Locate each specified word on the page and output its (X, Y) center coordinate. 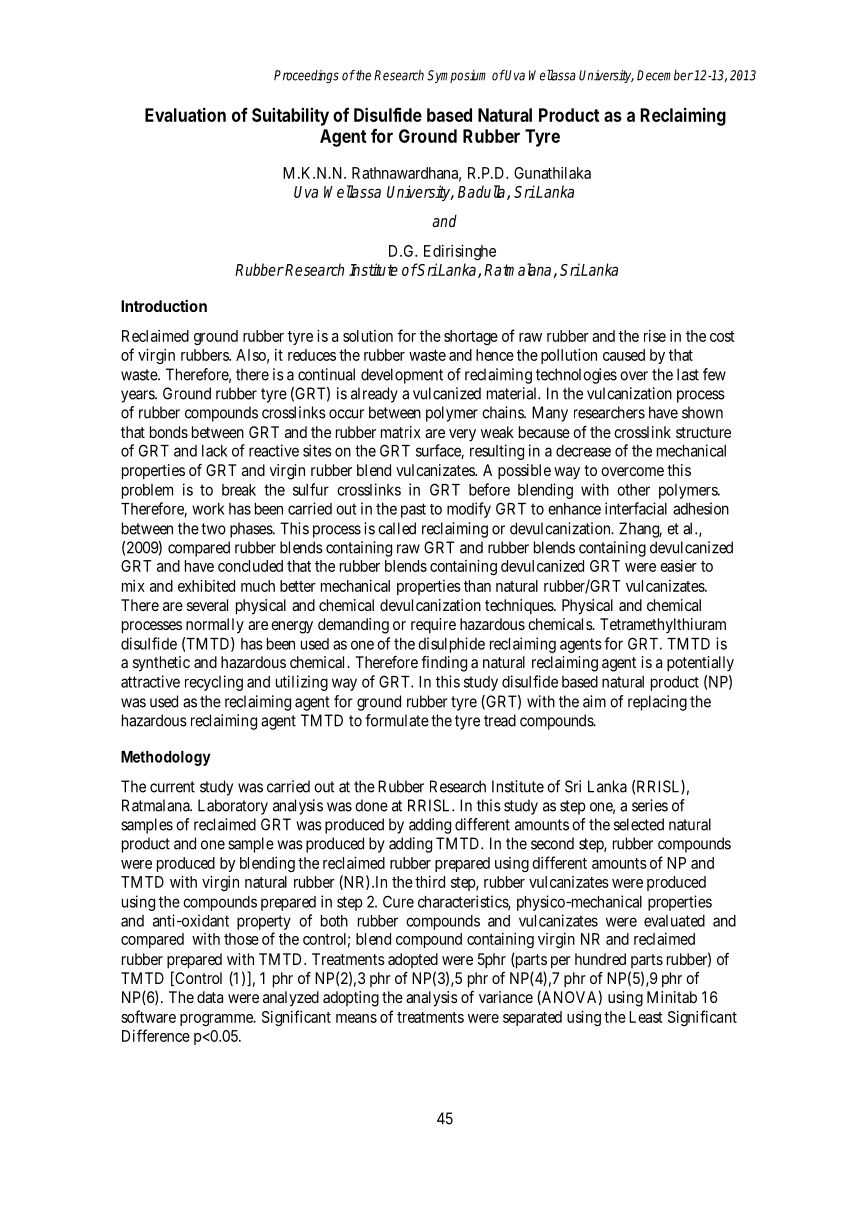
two (213, 529)
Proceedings (306, 76)
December (665, 75)
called (397, 528)
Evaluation (185, 114)
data (210, 997)
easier (678, 566)
